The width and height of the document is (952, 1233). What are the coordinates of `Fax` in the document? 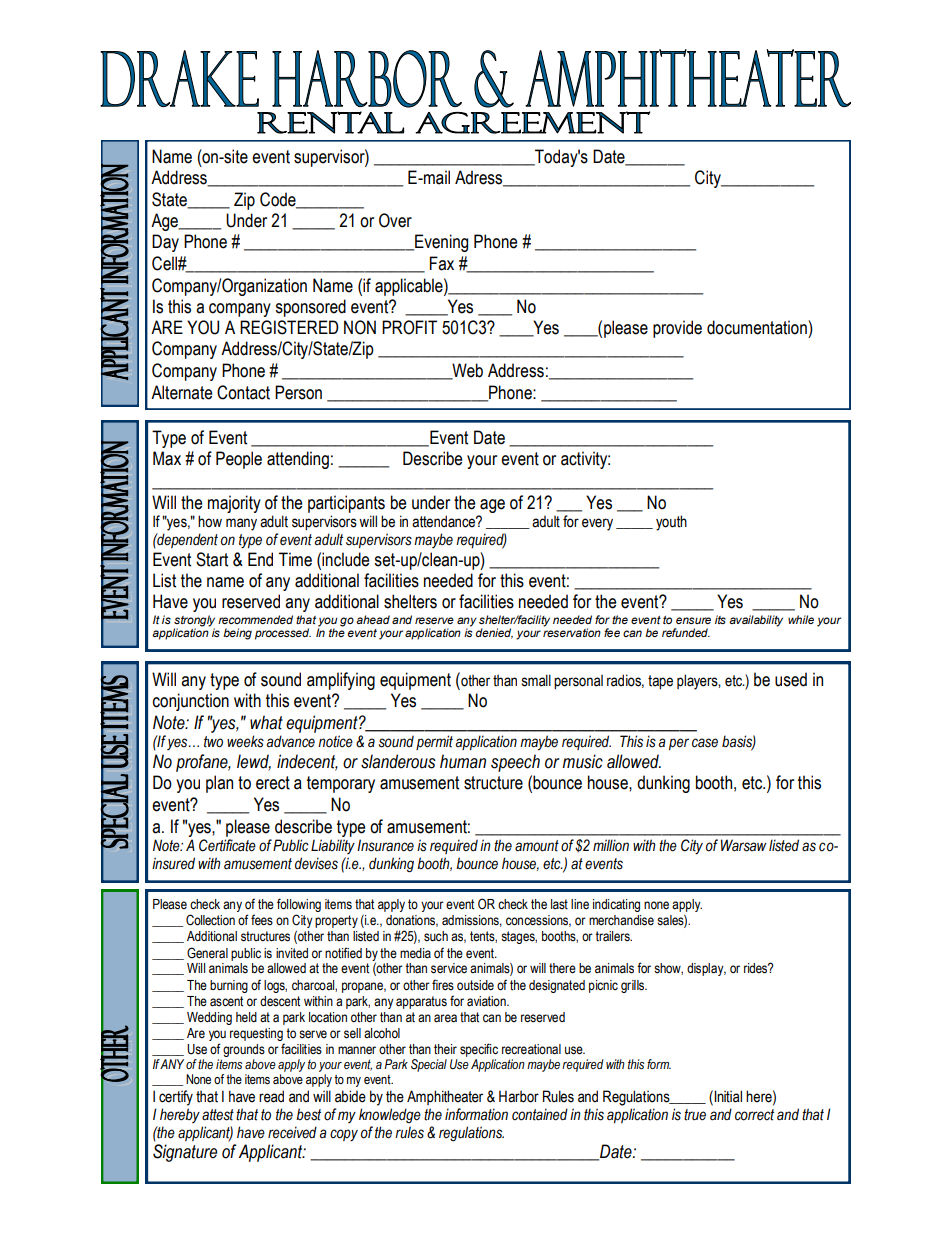 It's located at (442, 263).
